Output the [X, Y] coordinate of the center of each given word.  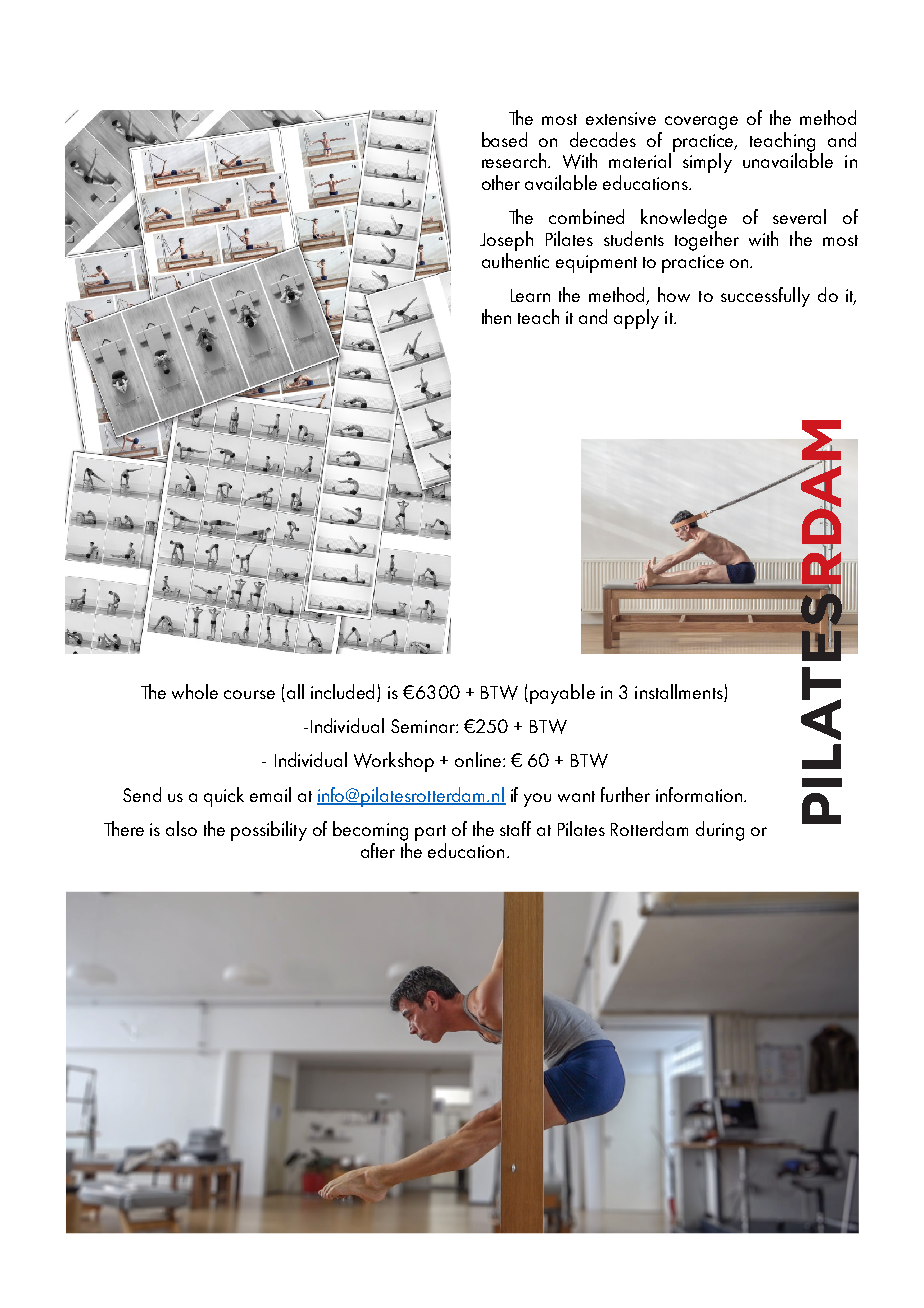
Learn [530, 295]
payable [562, 694]
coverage [701, 123]
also [181, 828]
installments [680, 693]
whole [195, 691]
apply [636, 319]
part [430, 833]
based [504, 139]
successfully [765, 297]
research [514, 160]
